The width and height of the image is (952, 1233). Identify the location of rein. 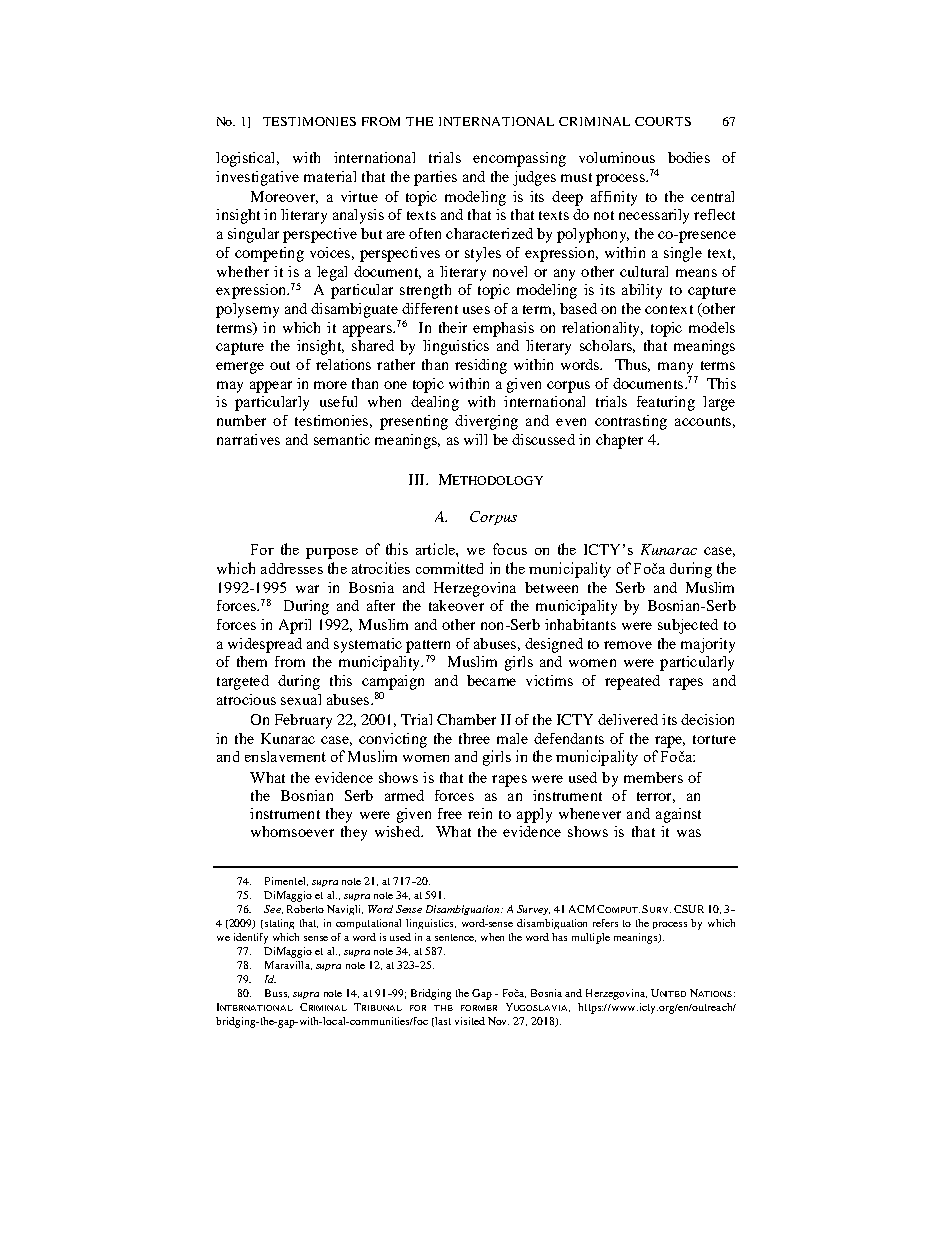
(480, 813).
